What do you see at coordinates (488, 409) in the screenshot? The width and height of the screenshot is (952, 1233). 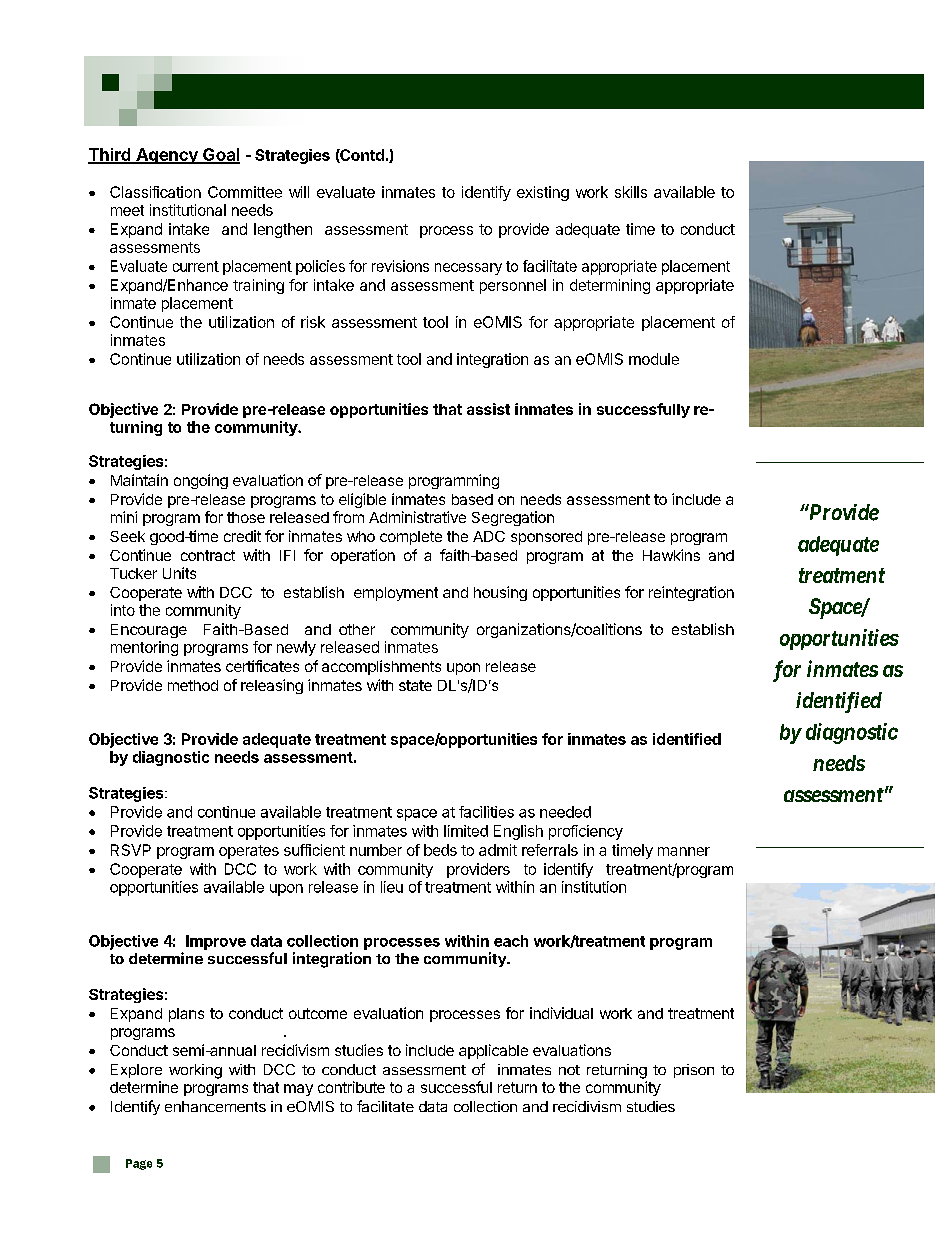 I see `assist` at bounding box center [488, 409].
